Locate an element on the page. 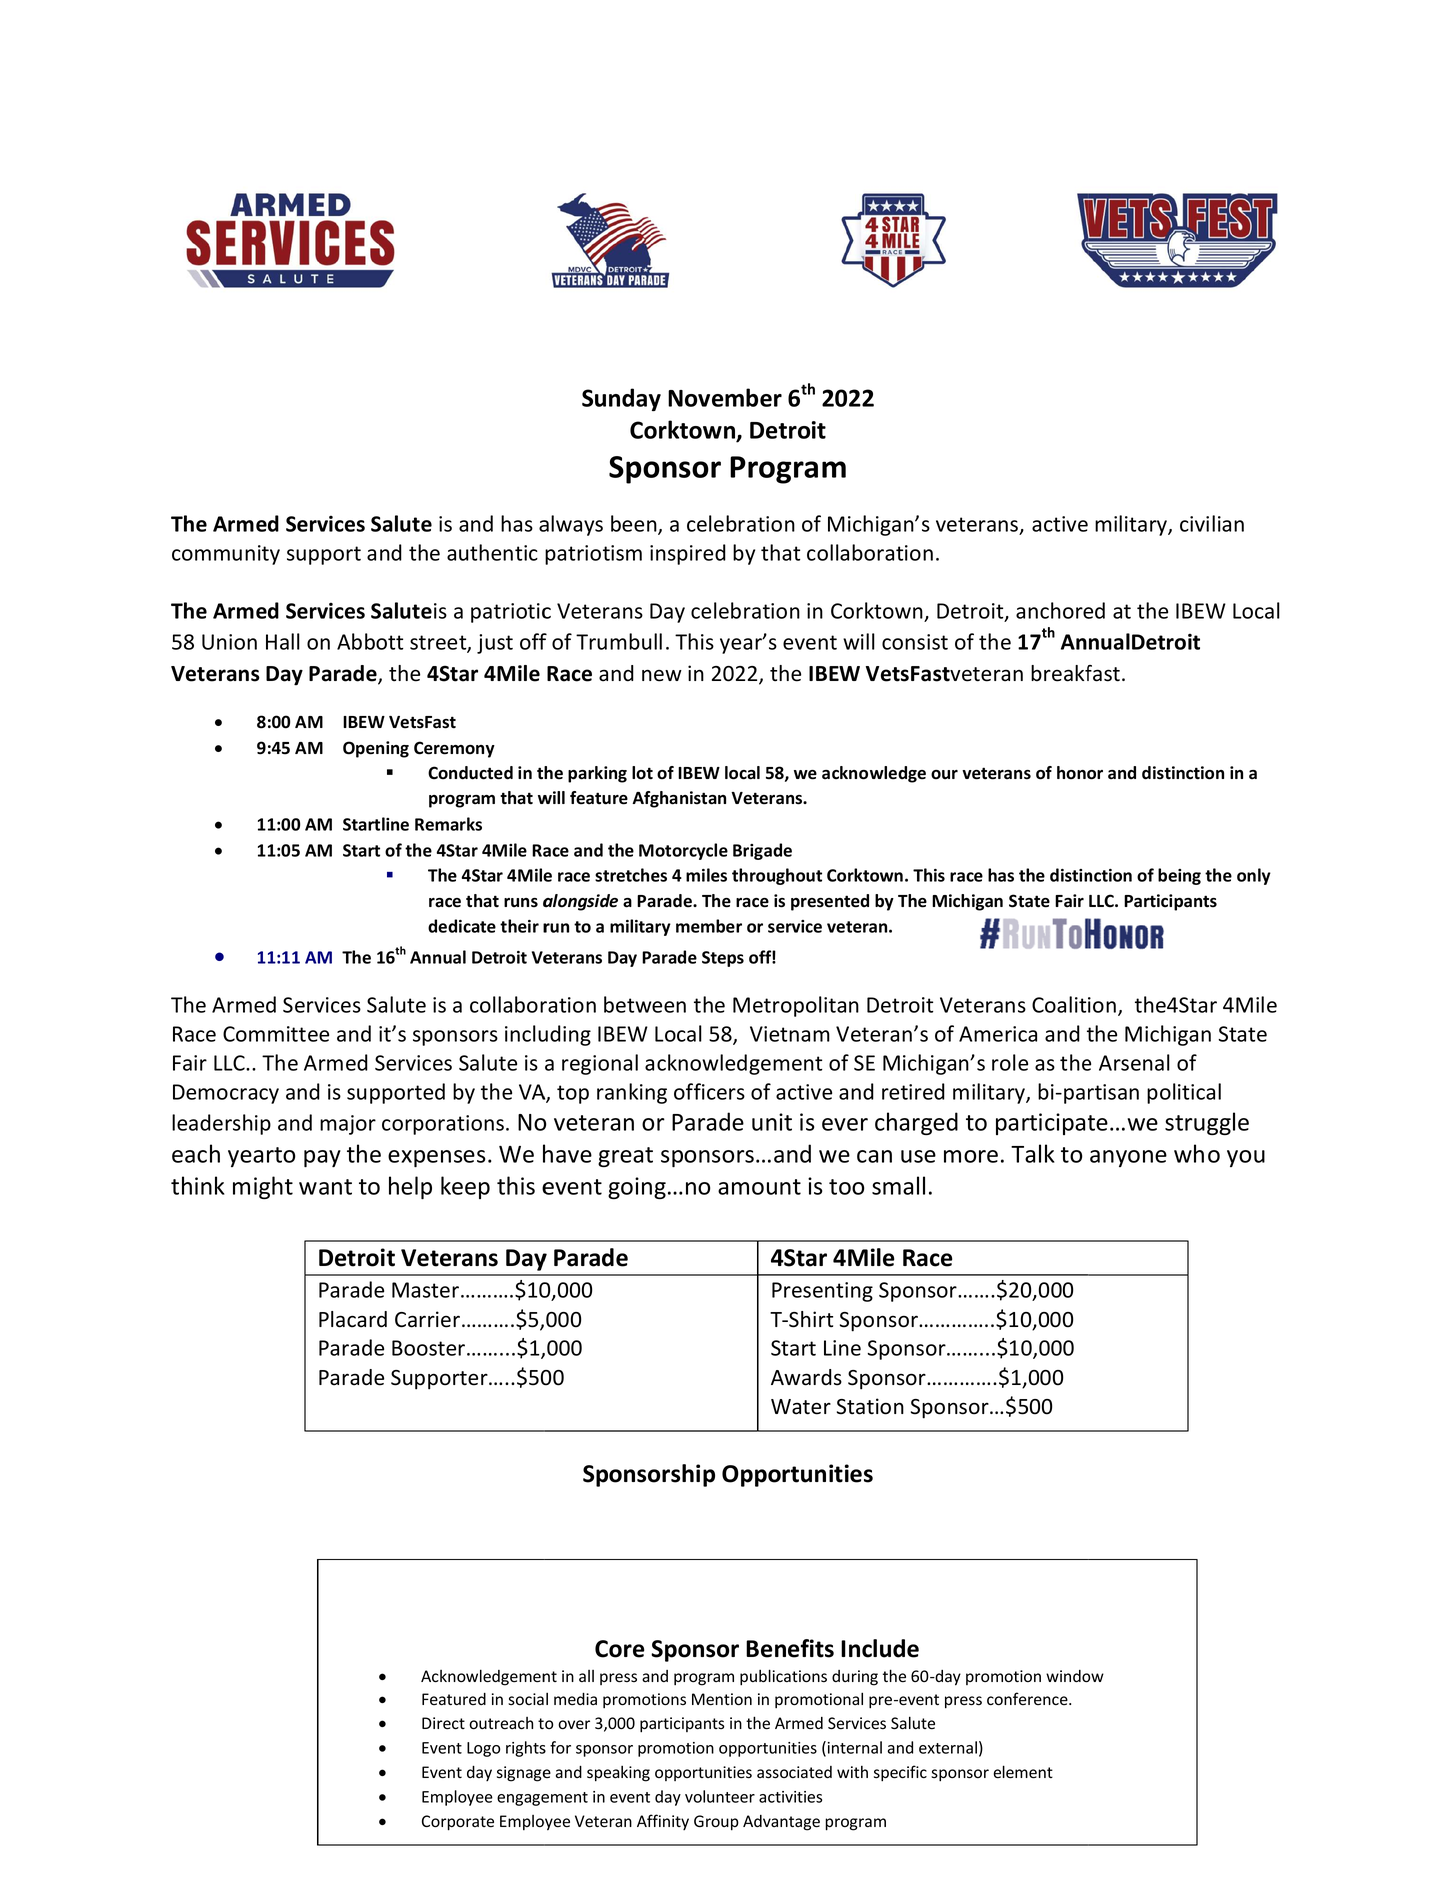 Image resolution: width=1456 pixels, height=1884 pixels. Arsenal is located at coordinates (1134, 1062).
